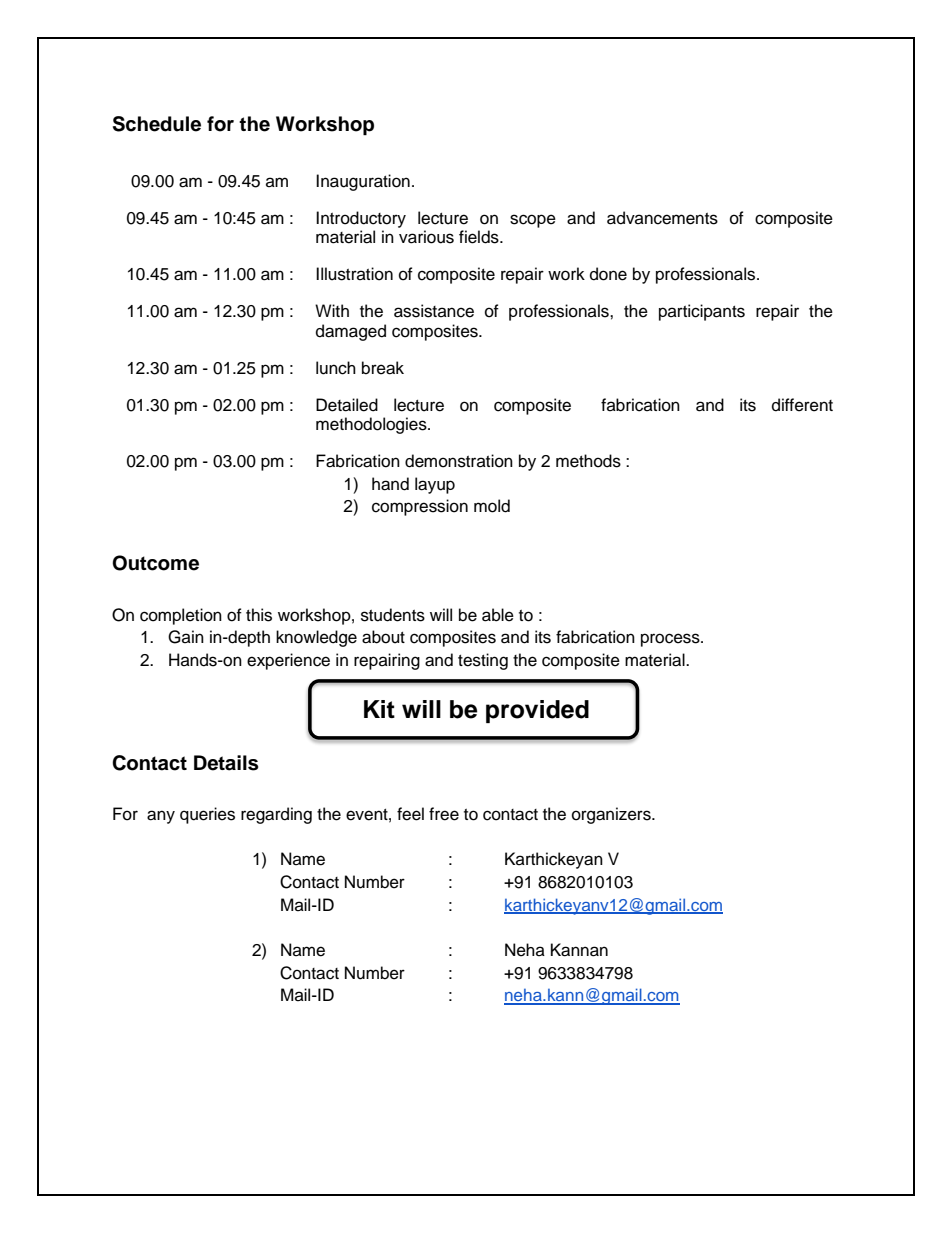  What do you see at coordinates (662, 218) in the document?
I see `advancements` at bounding box center [662, 218].
